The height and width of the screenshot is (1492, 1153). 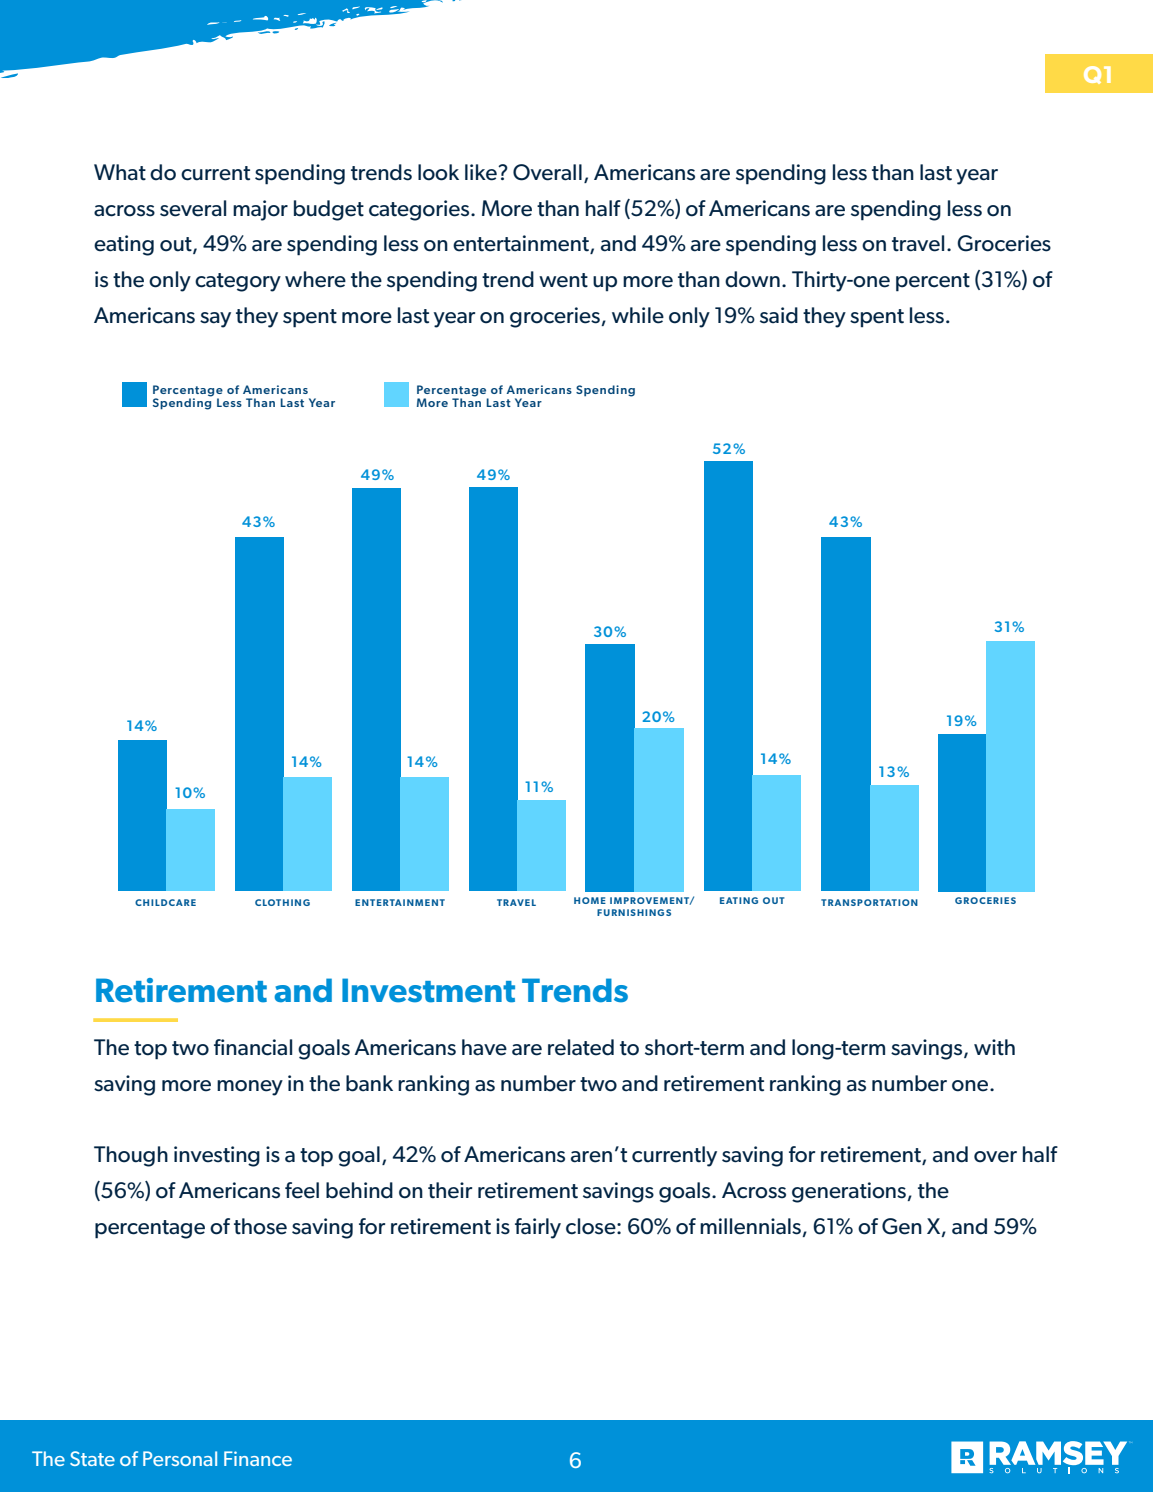 I want to click on several, so click(x=193, y=208).
